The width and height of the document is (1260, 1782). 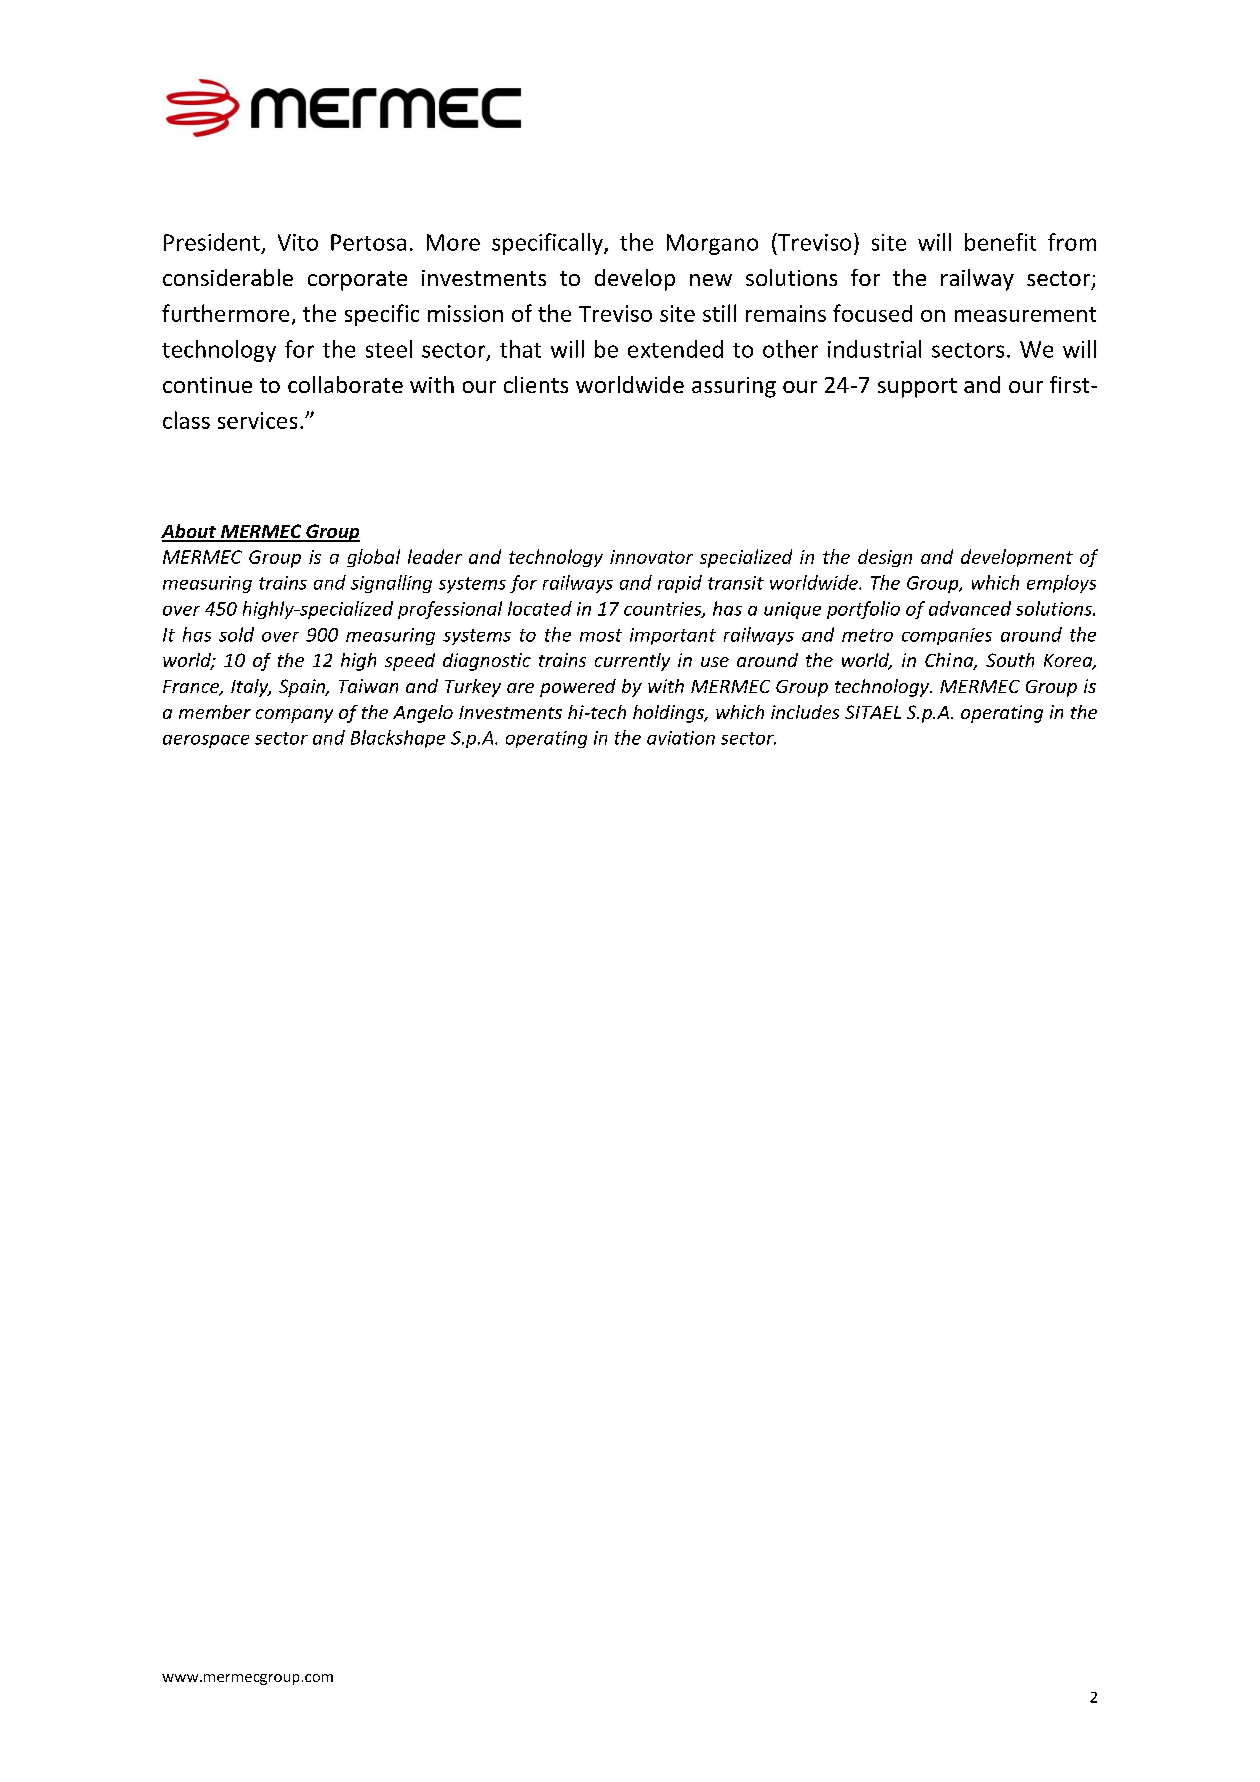 What do you see at coordinates (651, 557) in the document?
I see `innovator` at bounding box center [651, 557].
